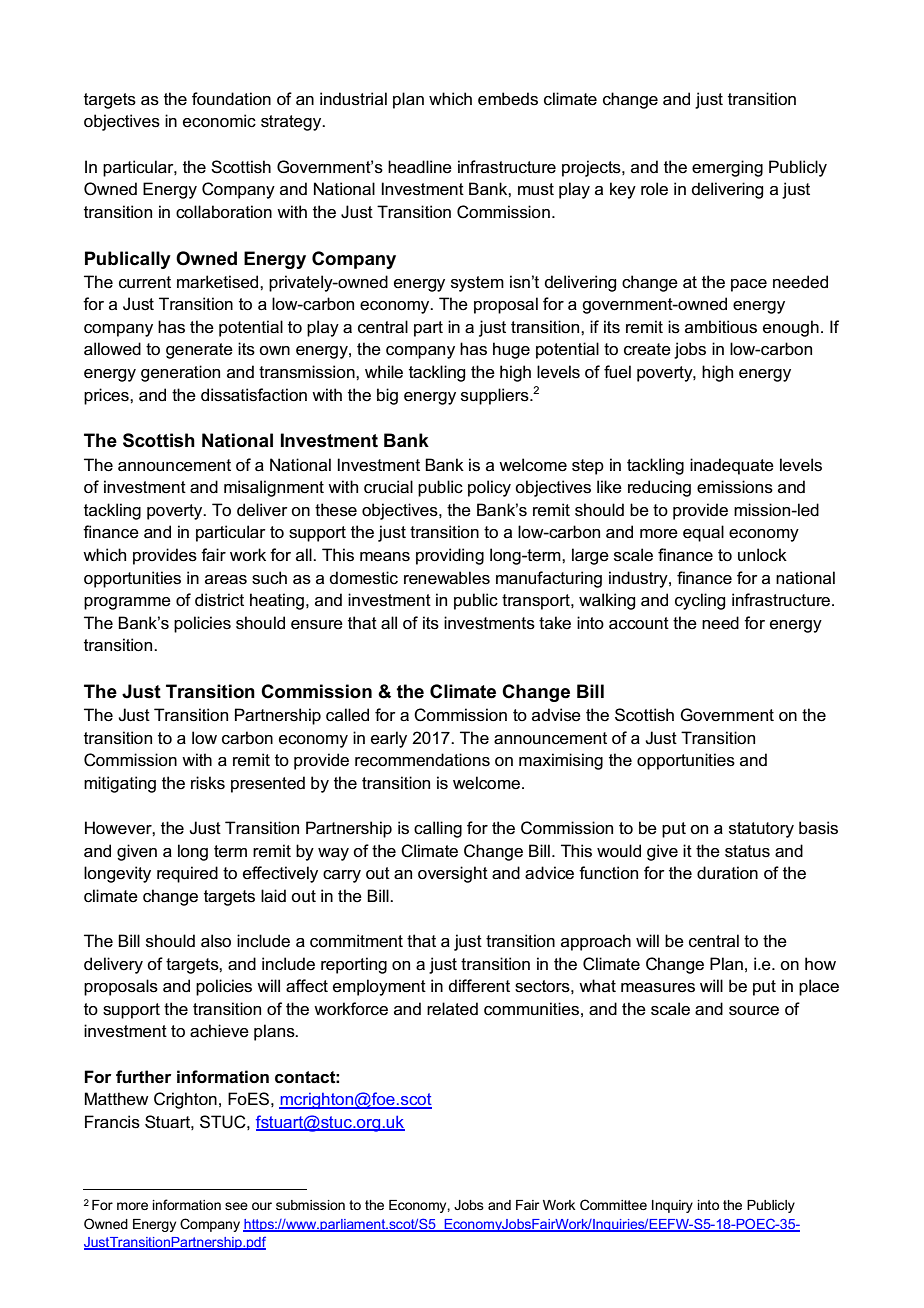  I want to click on embeds, so click(508, 99).
